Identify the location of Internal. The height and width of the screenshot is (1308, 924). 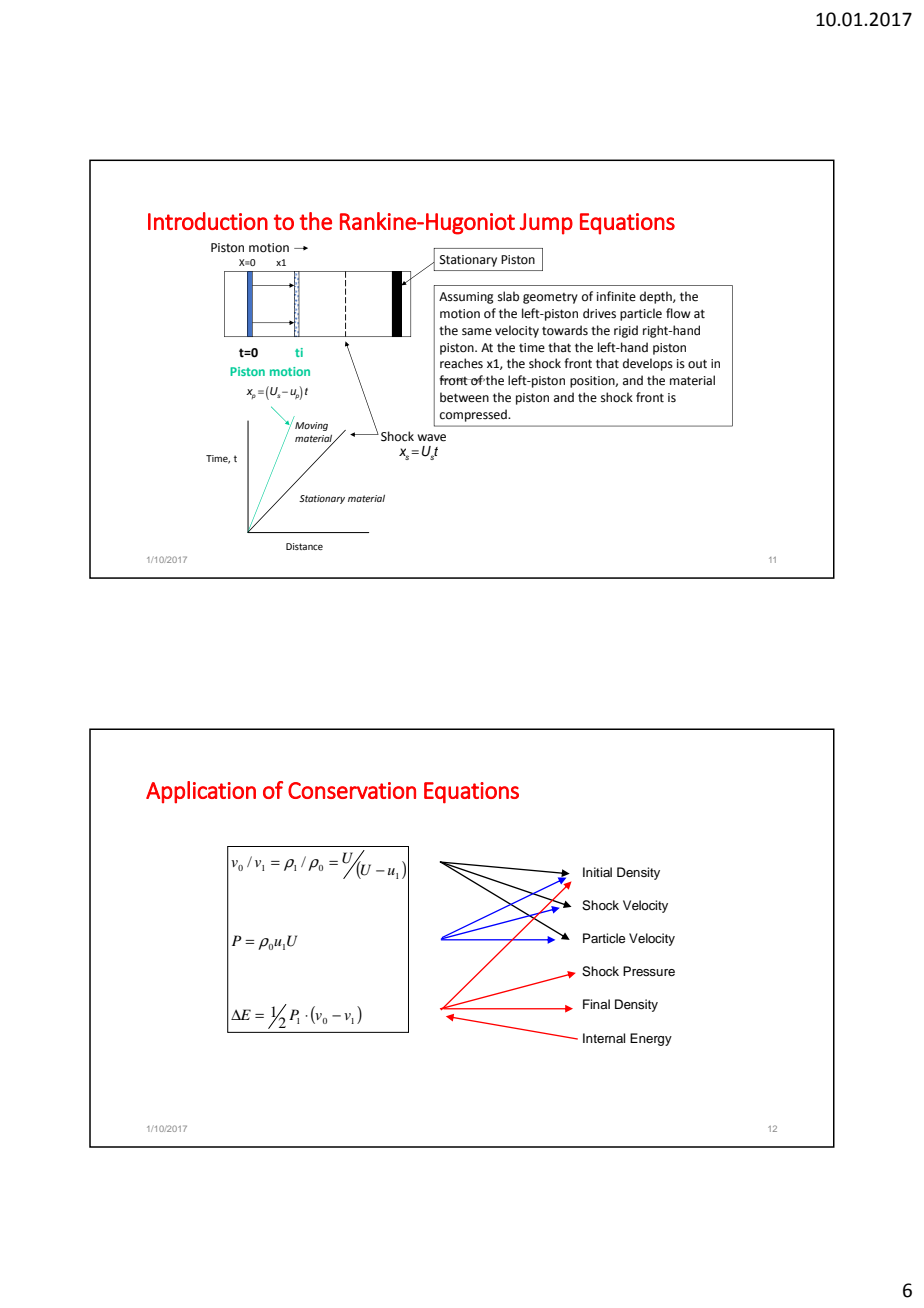
(604, 1038).
